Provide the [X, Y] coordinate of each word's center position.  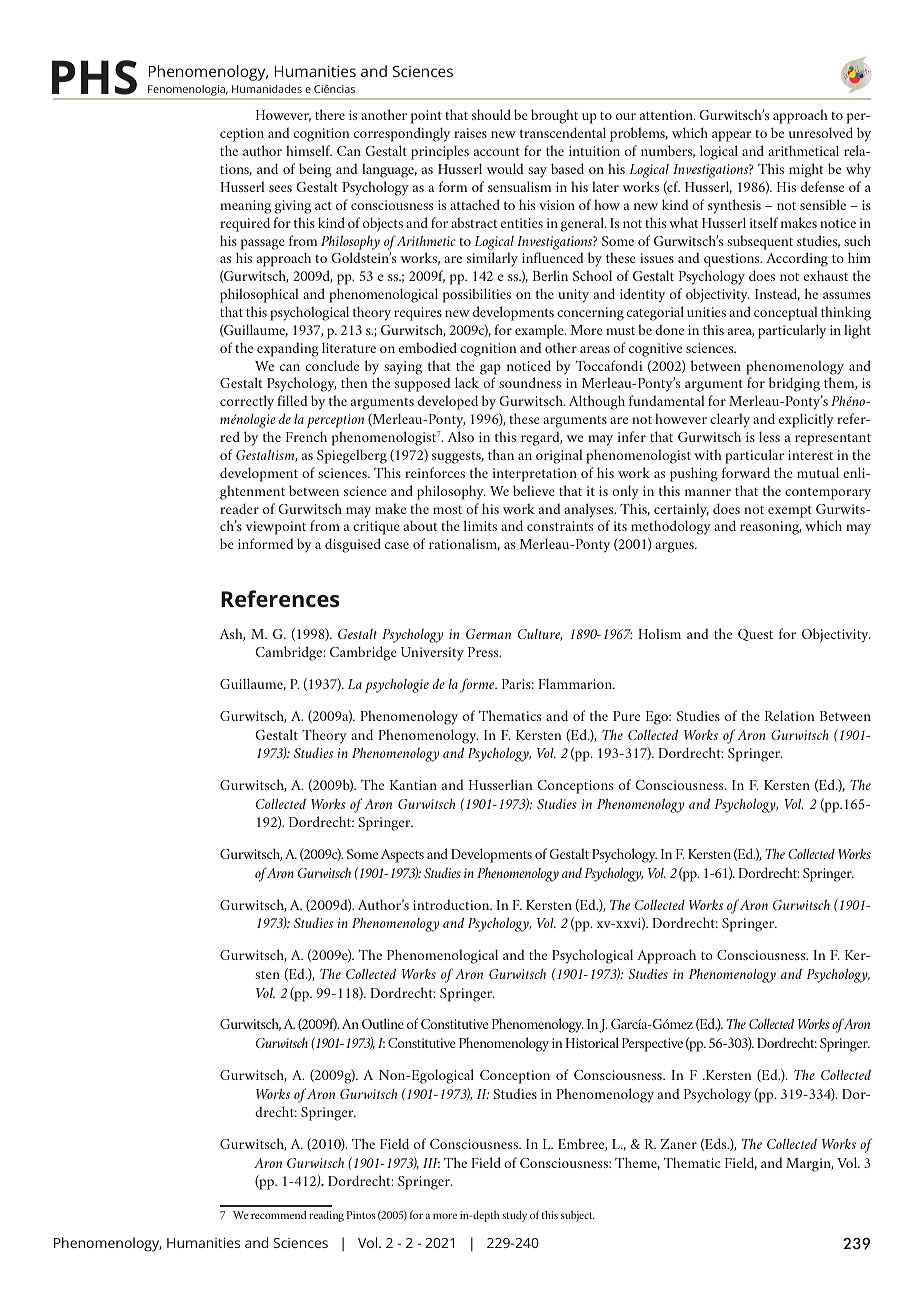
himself [309, 150]
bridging [794, 384]
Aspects [402, 856]
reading [326, 1216]
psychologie [397, 686]
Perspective [652, 1045]
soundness [530, 382]
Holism [659, 633]
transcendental [563, 132]
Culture [540, 635]
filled [292, 400]
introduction [452, 904]
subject [578, 1216]
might [806, 170]
